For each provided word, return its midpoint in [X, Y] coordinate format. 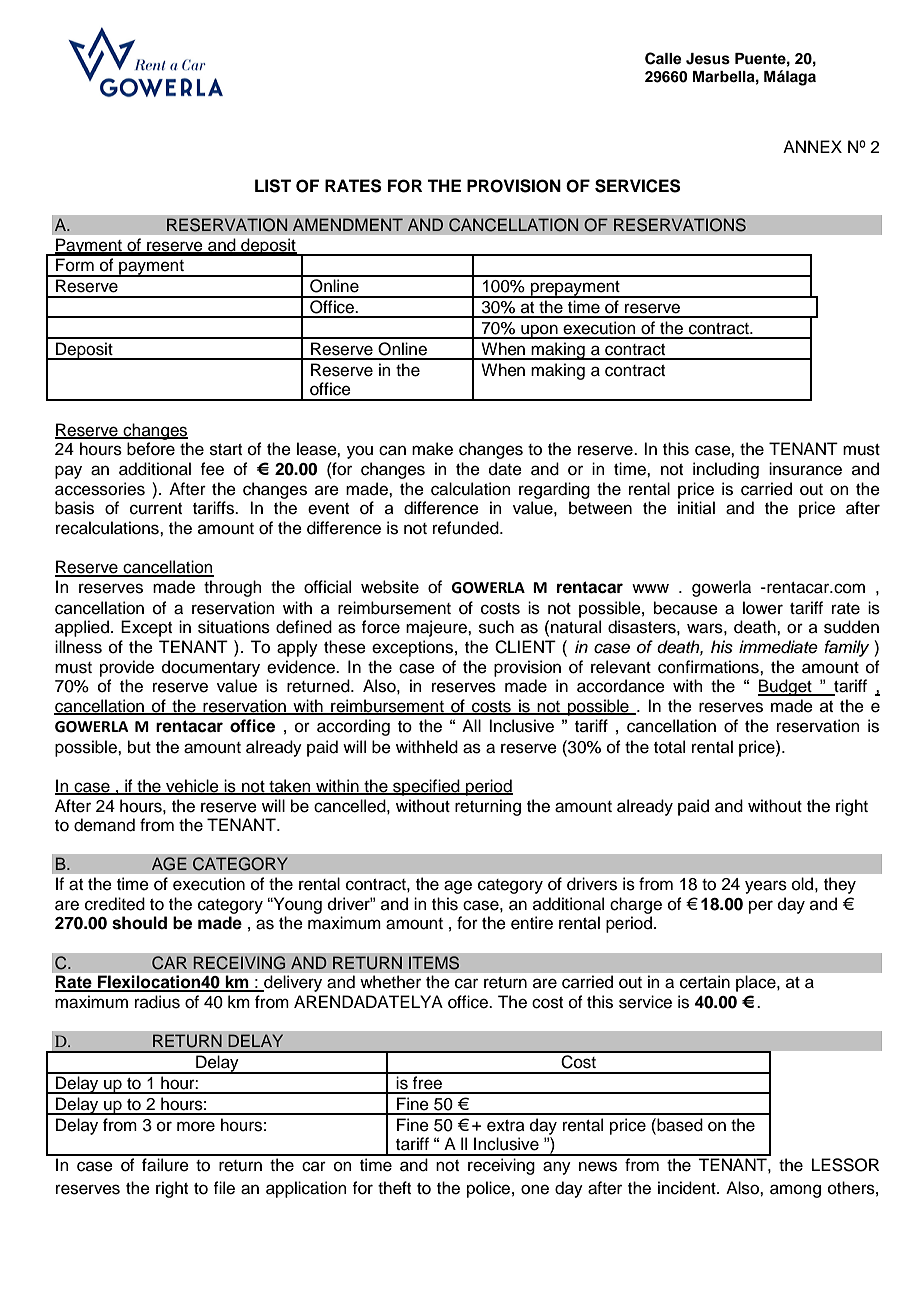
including [726, 470]
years [766, 887]
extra [506, 1126]
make [432, 449]
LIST [273, 186]
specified [426, 787]
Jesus [708, 59]
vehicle [192, 787]
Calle [663, 58]
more [196, 1126]
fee [212, 469]
